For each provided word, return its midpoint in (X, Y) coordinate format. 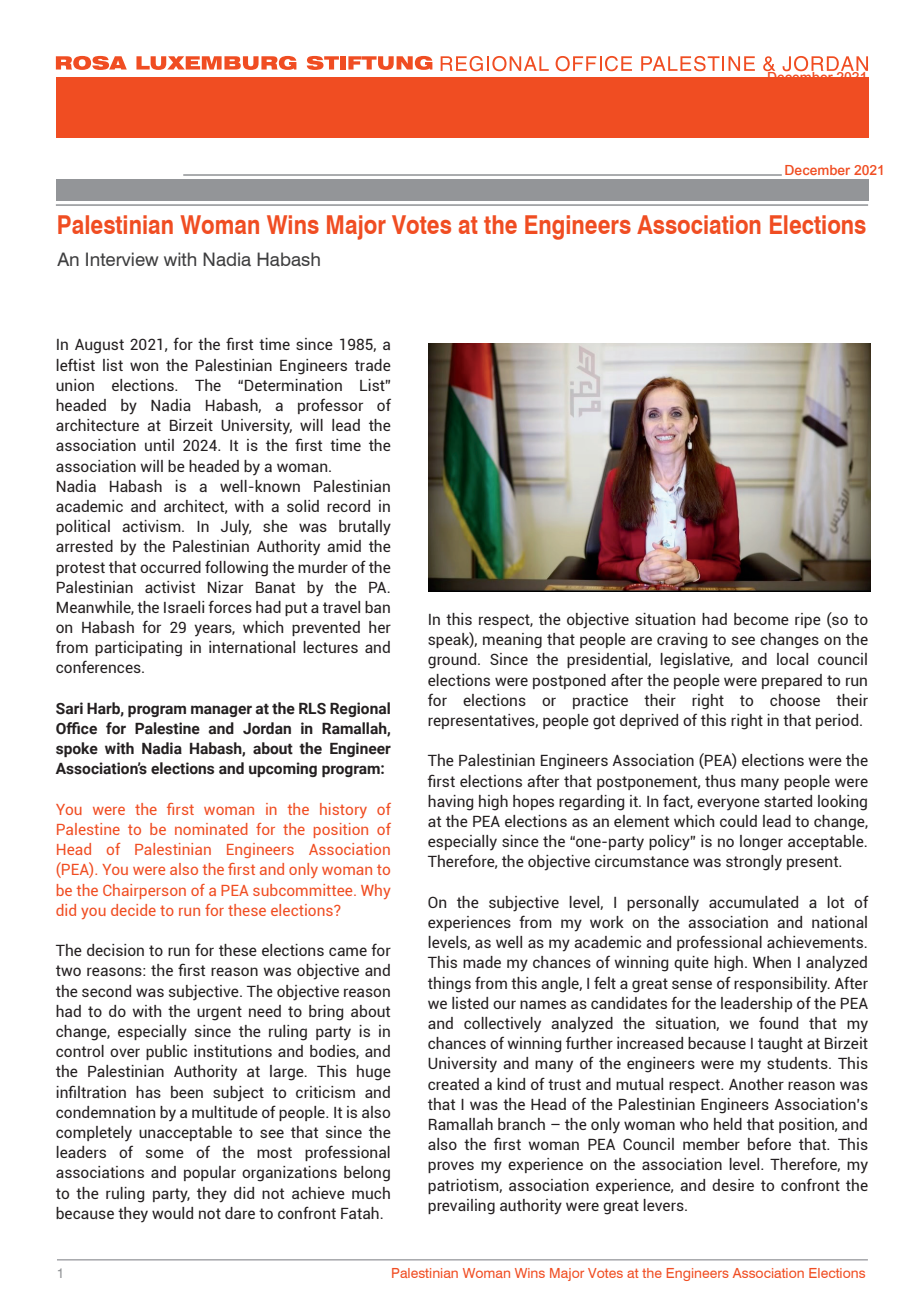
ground (453, 661)
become (761, 619)
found (778, 1022)
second (106, 991)
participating (138, 649)
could (738, 821)
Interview (122, 259)
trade (373, 365)
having (451, 803)
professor (330, 406)
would (172, 1213)
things (449, 985)
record (348, 506)
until (159, 445)
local (792, 659)
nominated (211, 829)
